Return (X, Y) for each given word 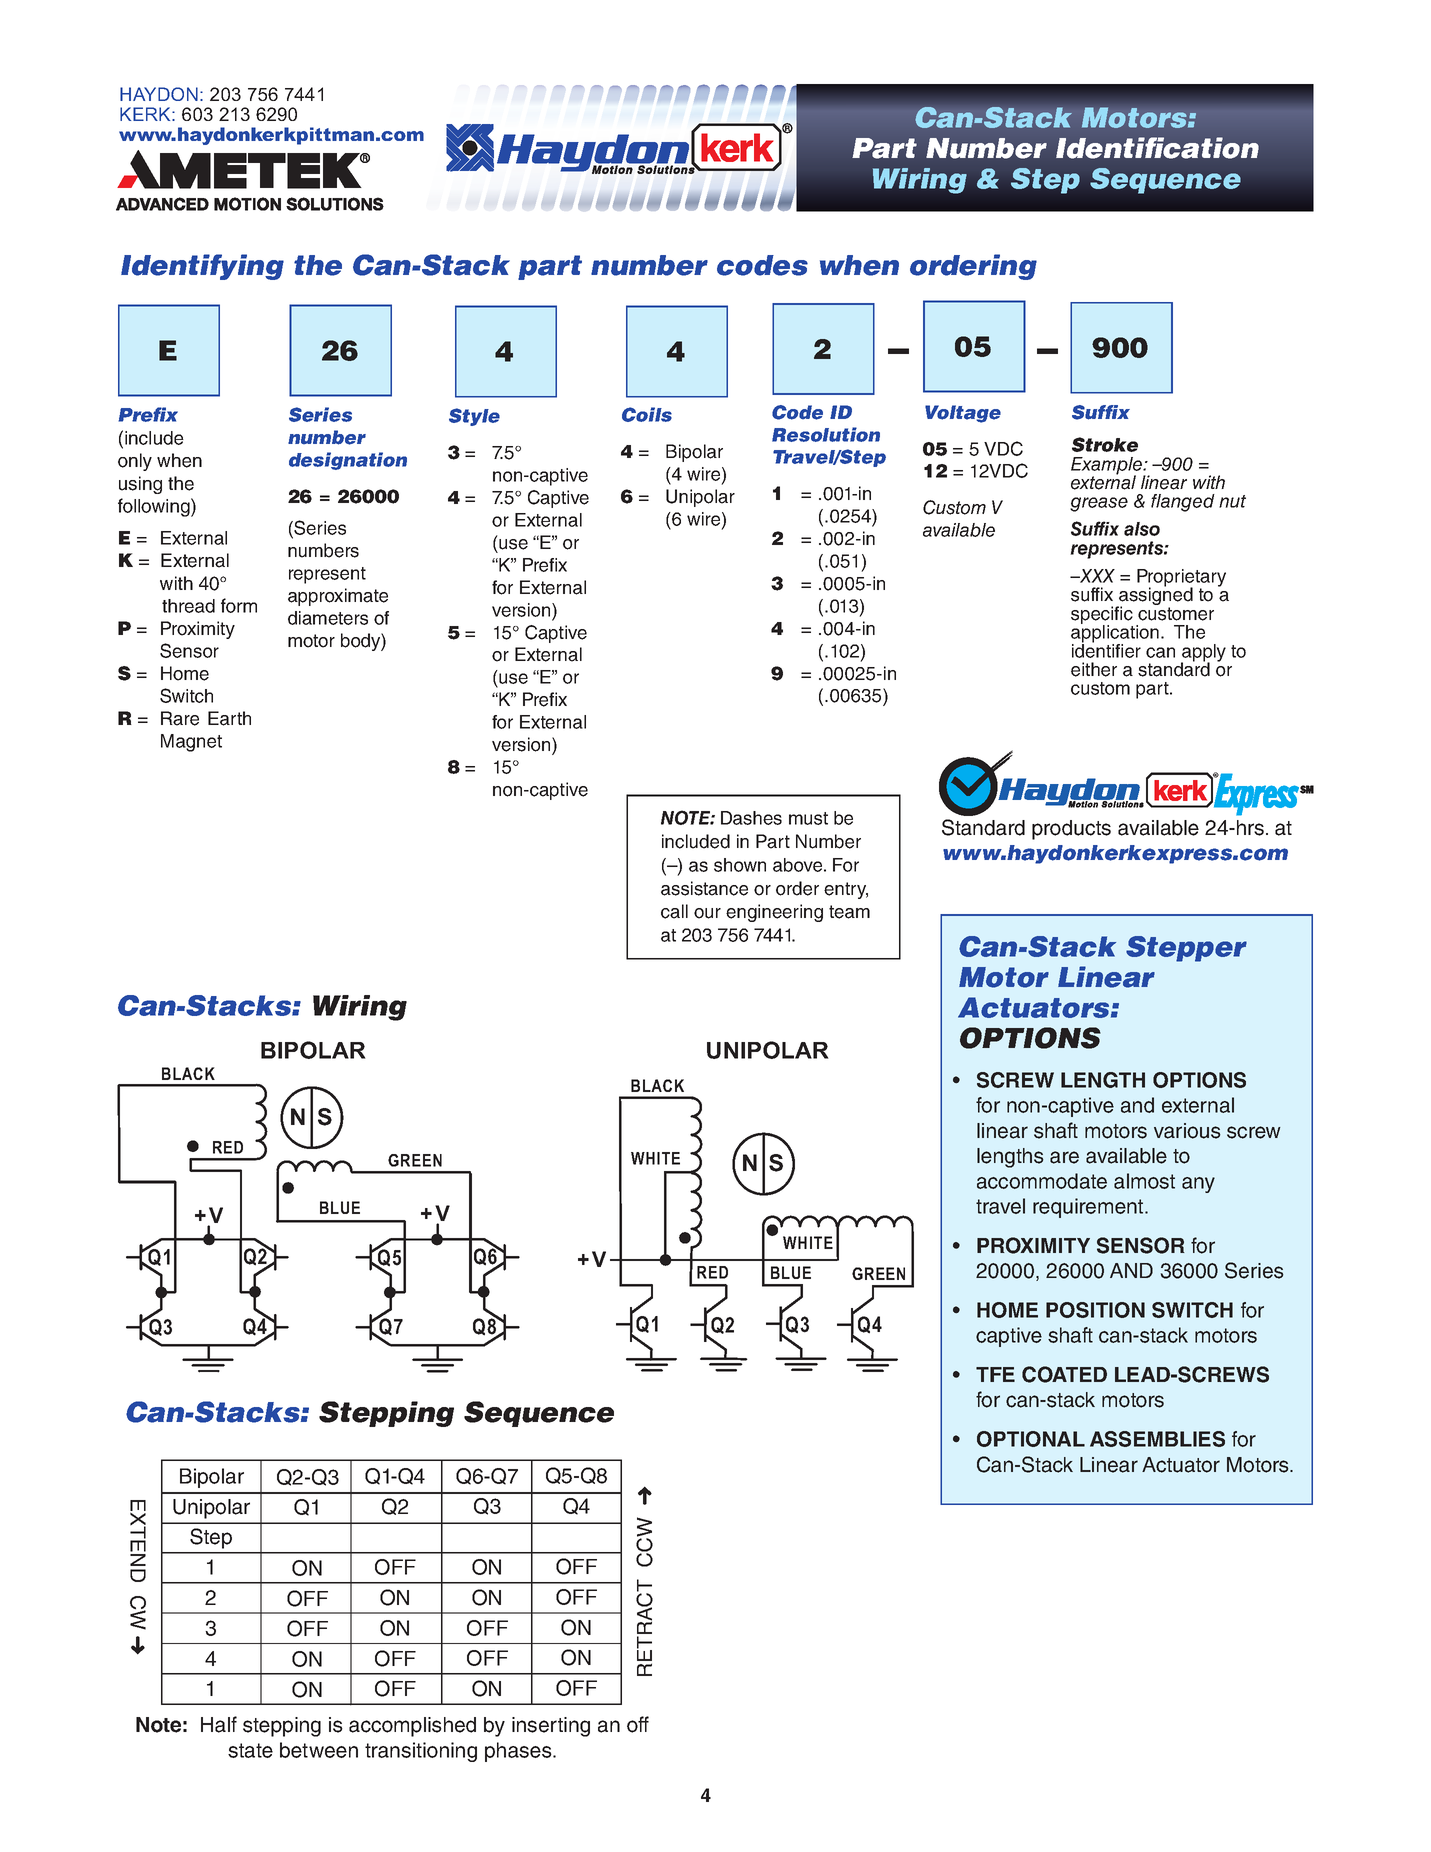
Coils (647, 414)
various (1187, 1131)
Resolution (826, 434)
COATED (1064, 1374)
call (674, 911)
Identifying (202, 267)
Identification (1157, 148)
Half (219, 1724)
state (250, 1750)
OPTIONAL (1031, 1439)
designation (348, 461)
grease (1099, 504)
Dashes (751, 818)
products (1071, 830)
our (707, 913)
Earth (229, 718)
